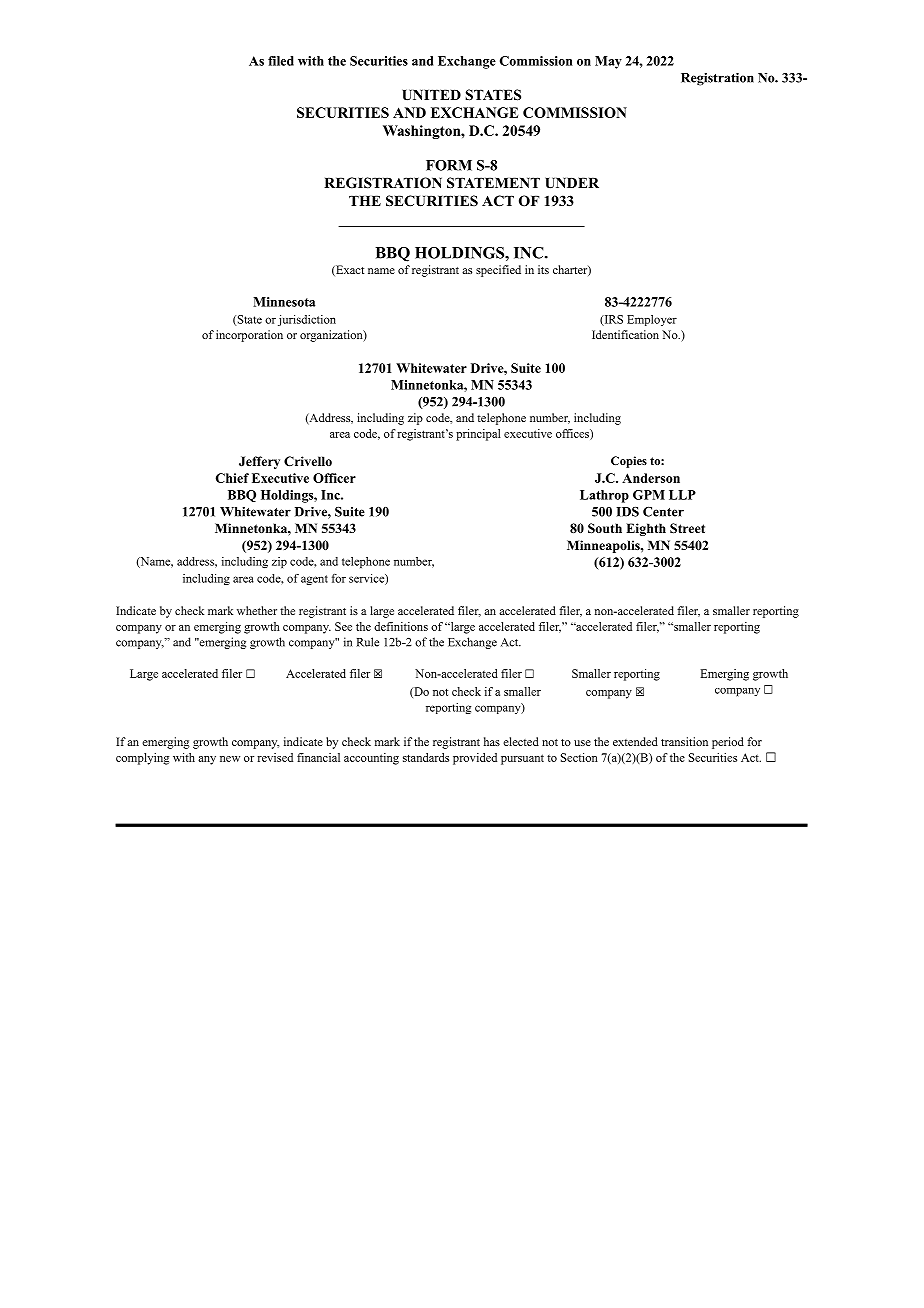 The image size is (924, 1308). Describe the element at coordinates (230, 759) in the screenshot. I see `new` at that location.
